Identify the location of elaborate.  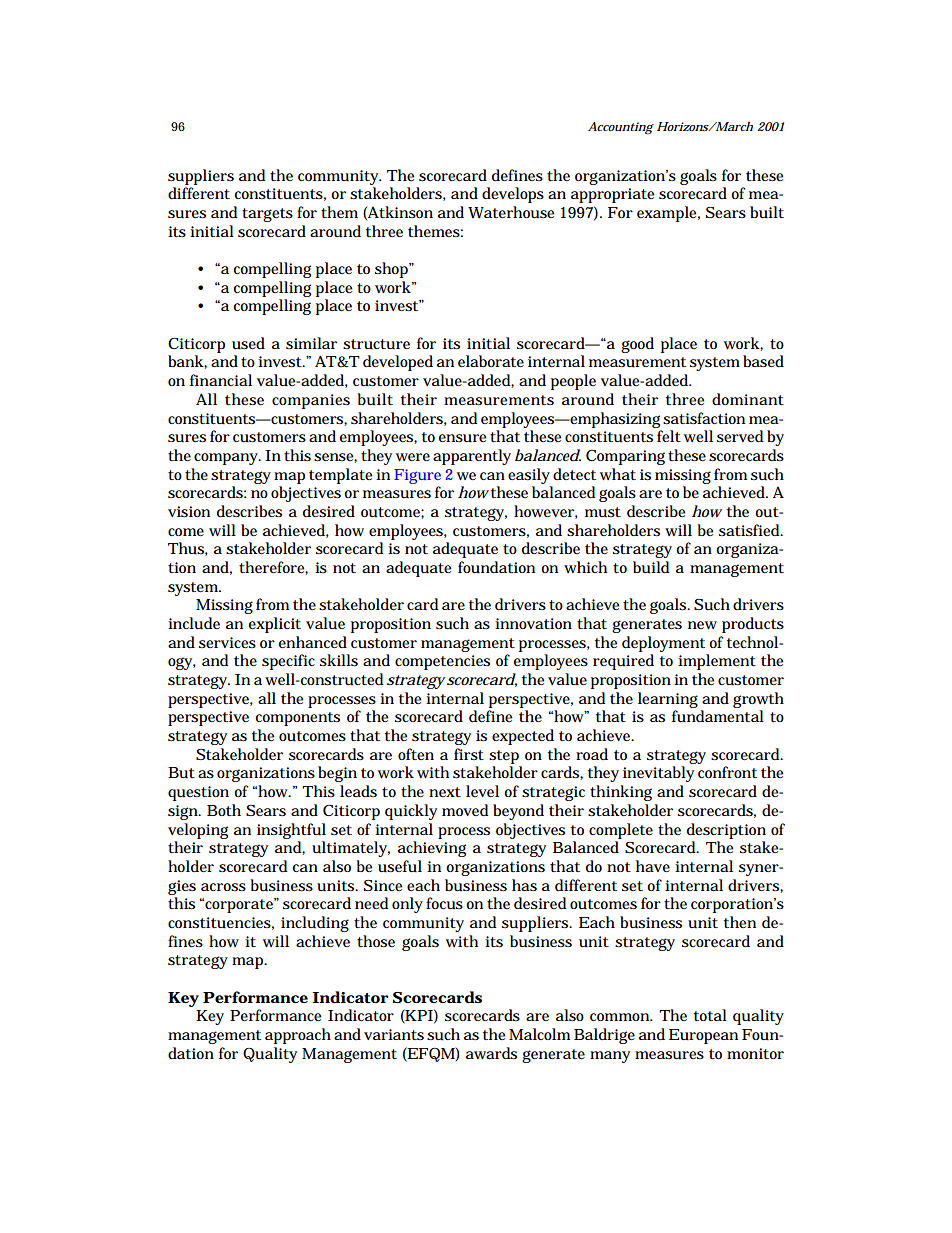
(491, 361).
